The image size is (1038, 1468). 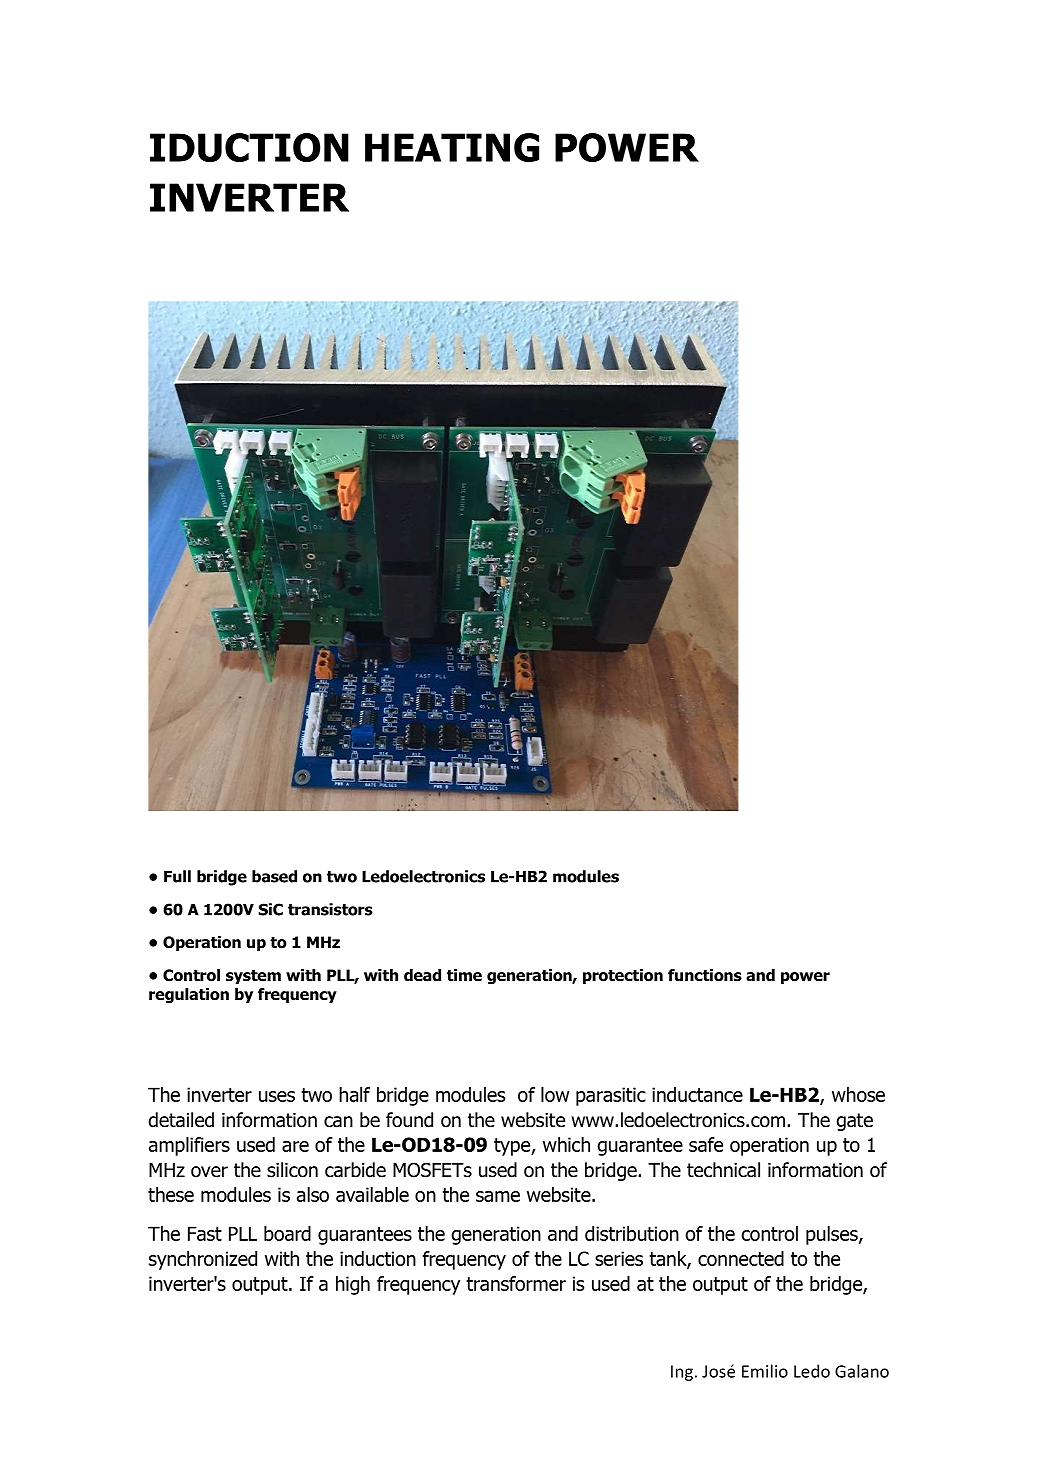 I want to click on whose, so click(x=858, y=1094).
